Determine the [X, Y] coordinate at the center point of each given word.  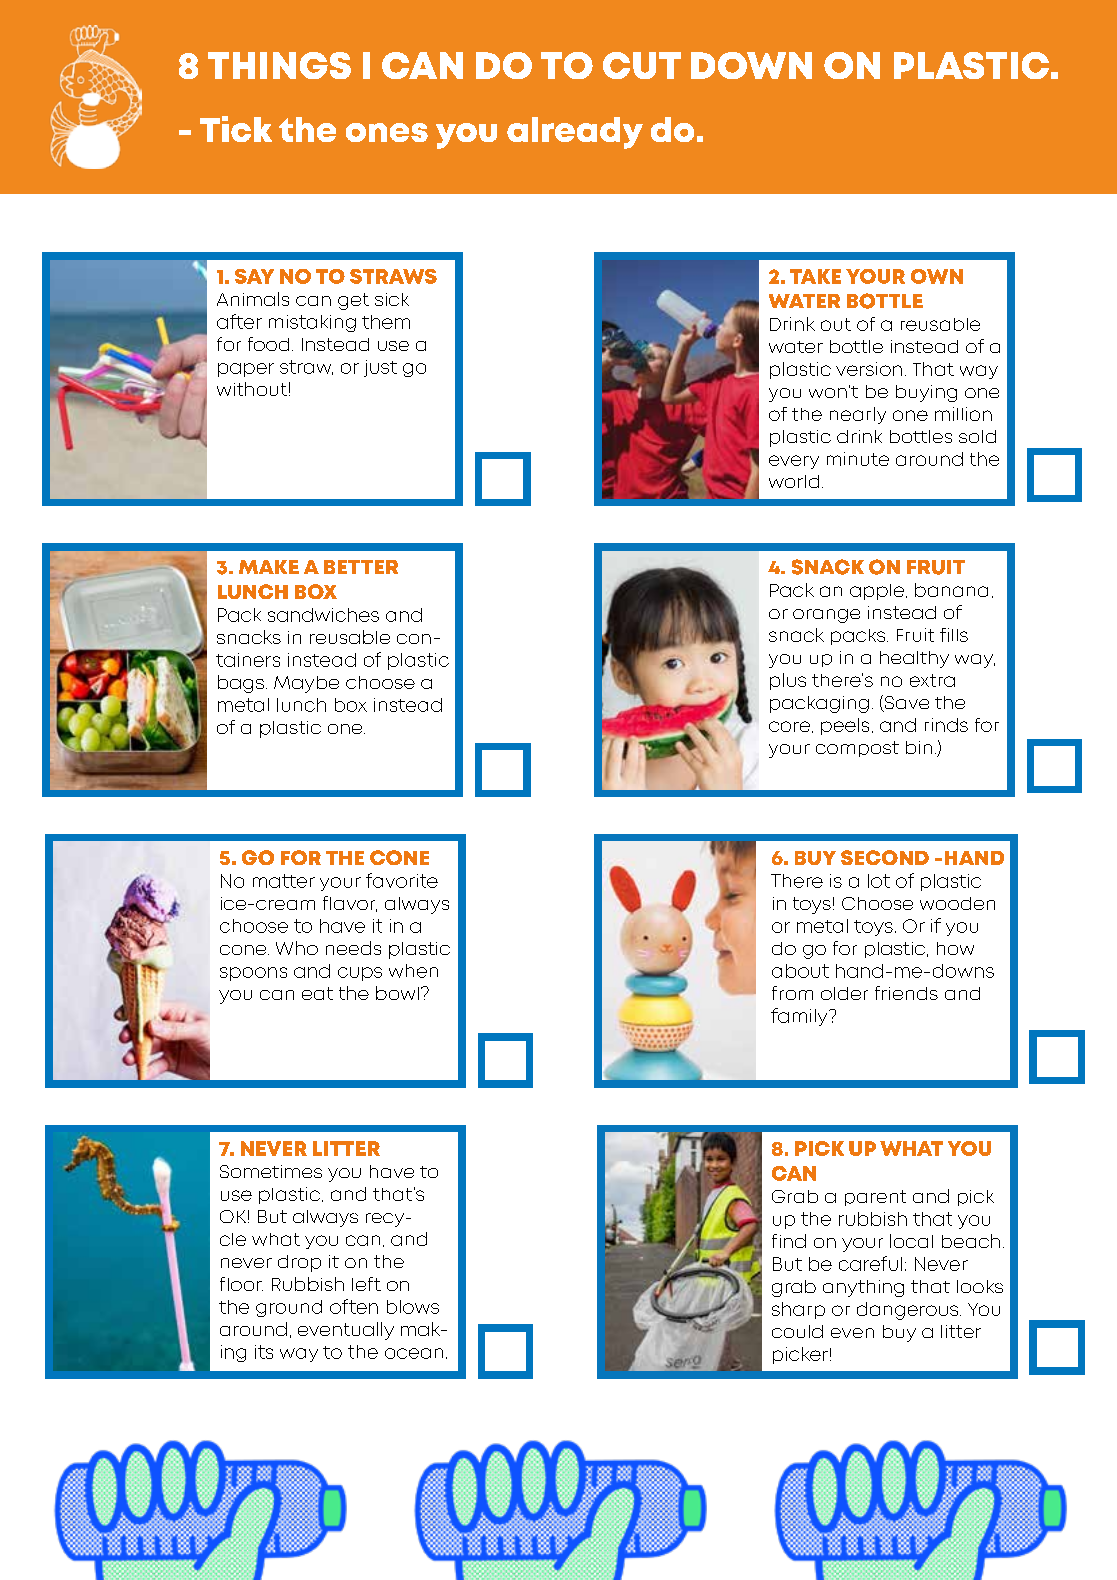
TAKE [815, 276]
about [800, 971]
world [794, 481]
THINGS [279, 65]
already [575, 133]
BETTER [361, 567]
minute [858, 459]
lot [879, 881]
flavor [350, 904]
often [354, 1306]
